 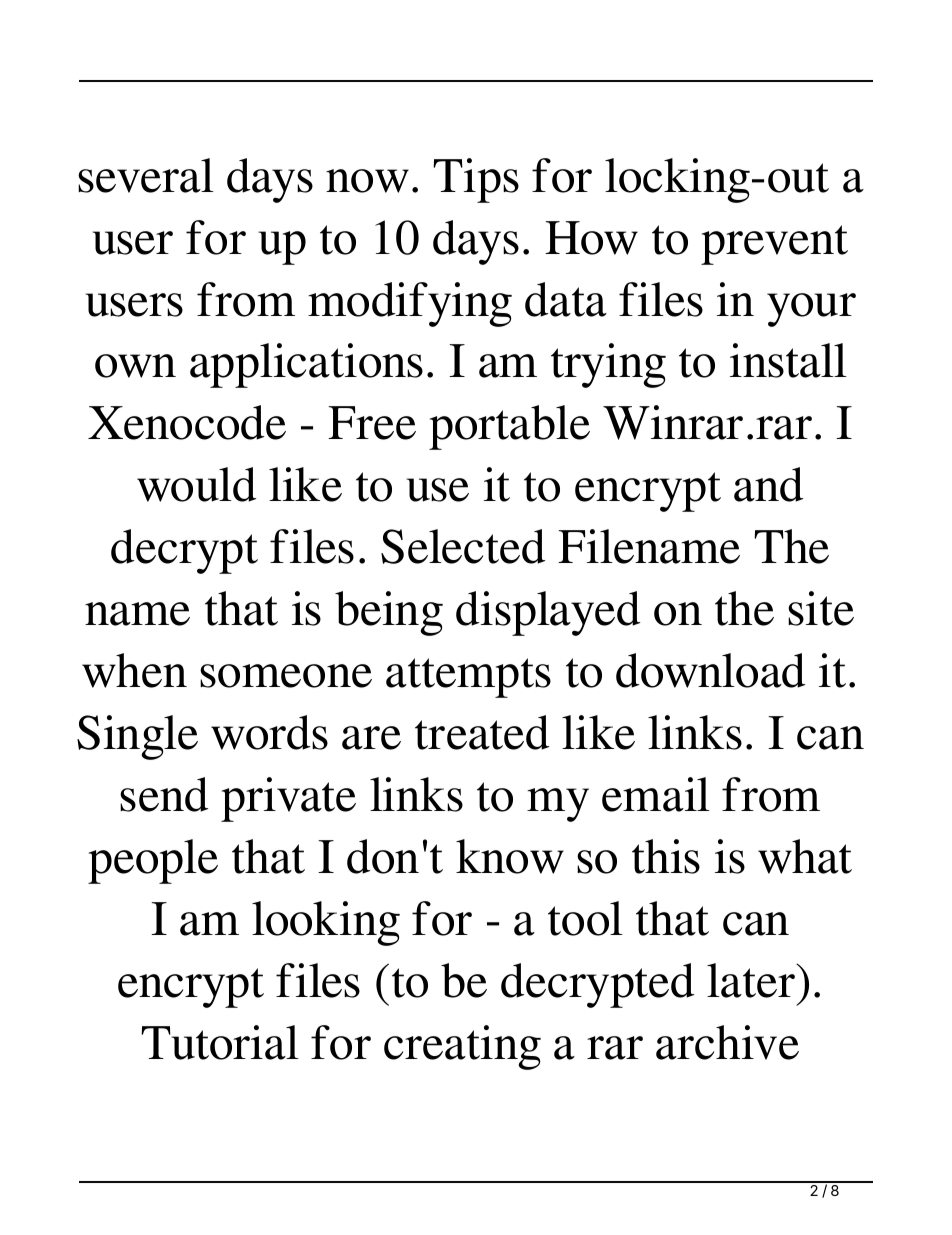 I want to click on know, so click(x=510, y=856).
